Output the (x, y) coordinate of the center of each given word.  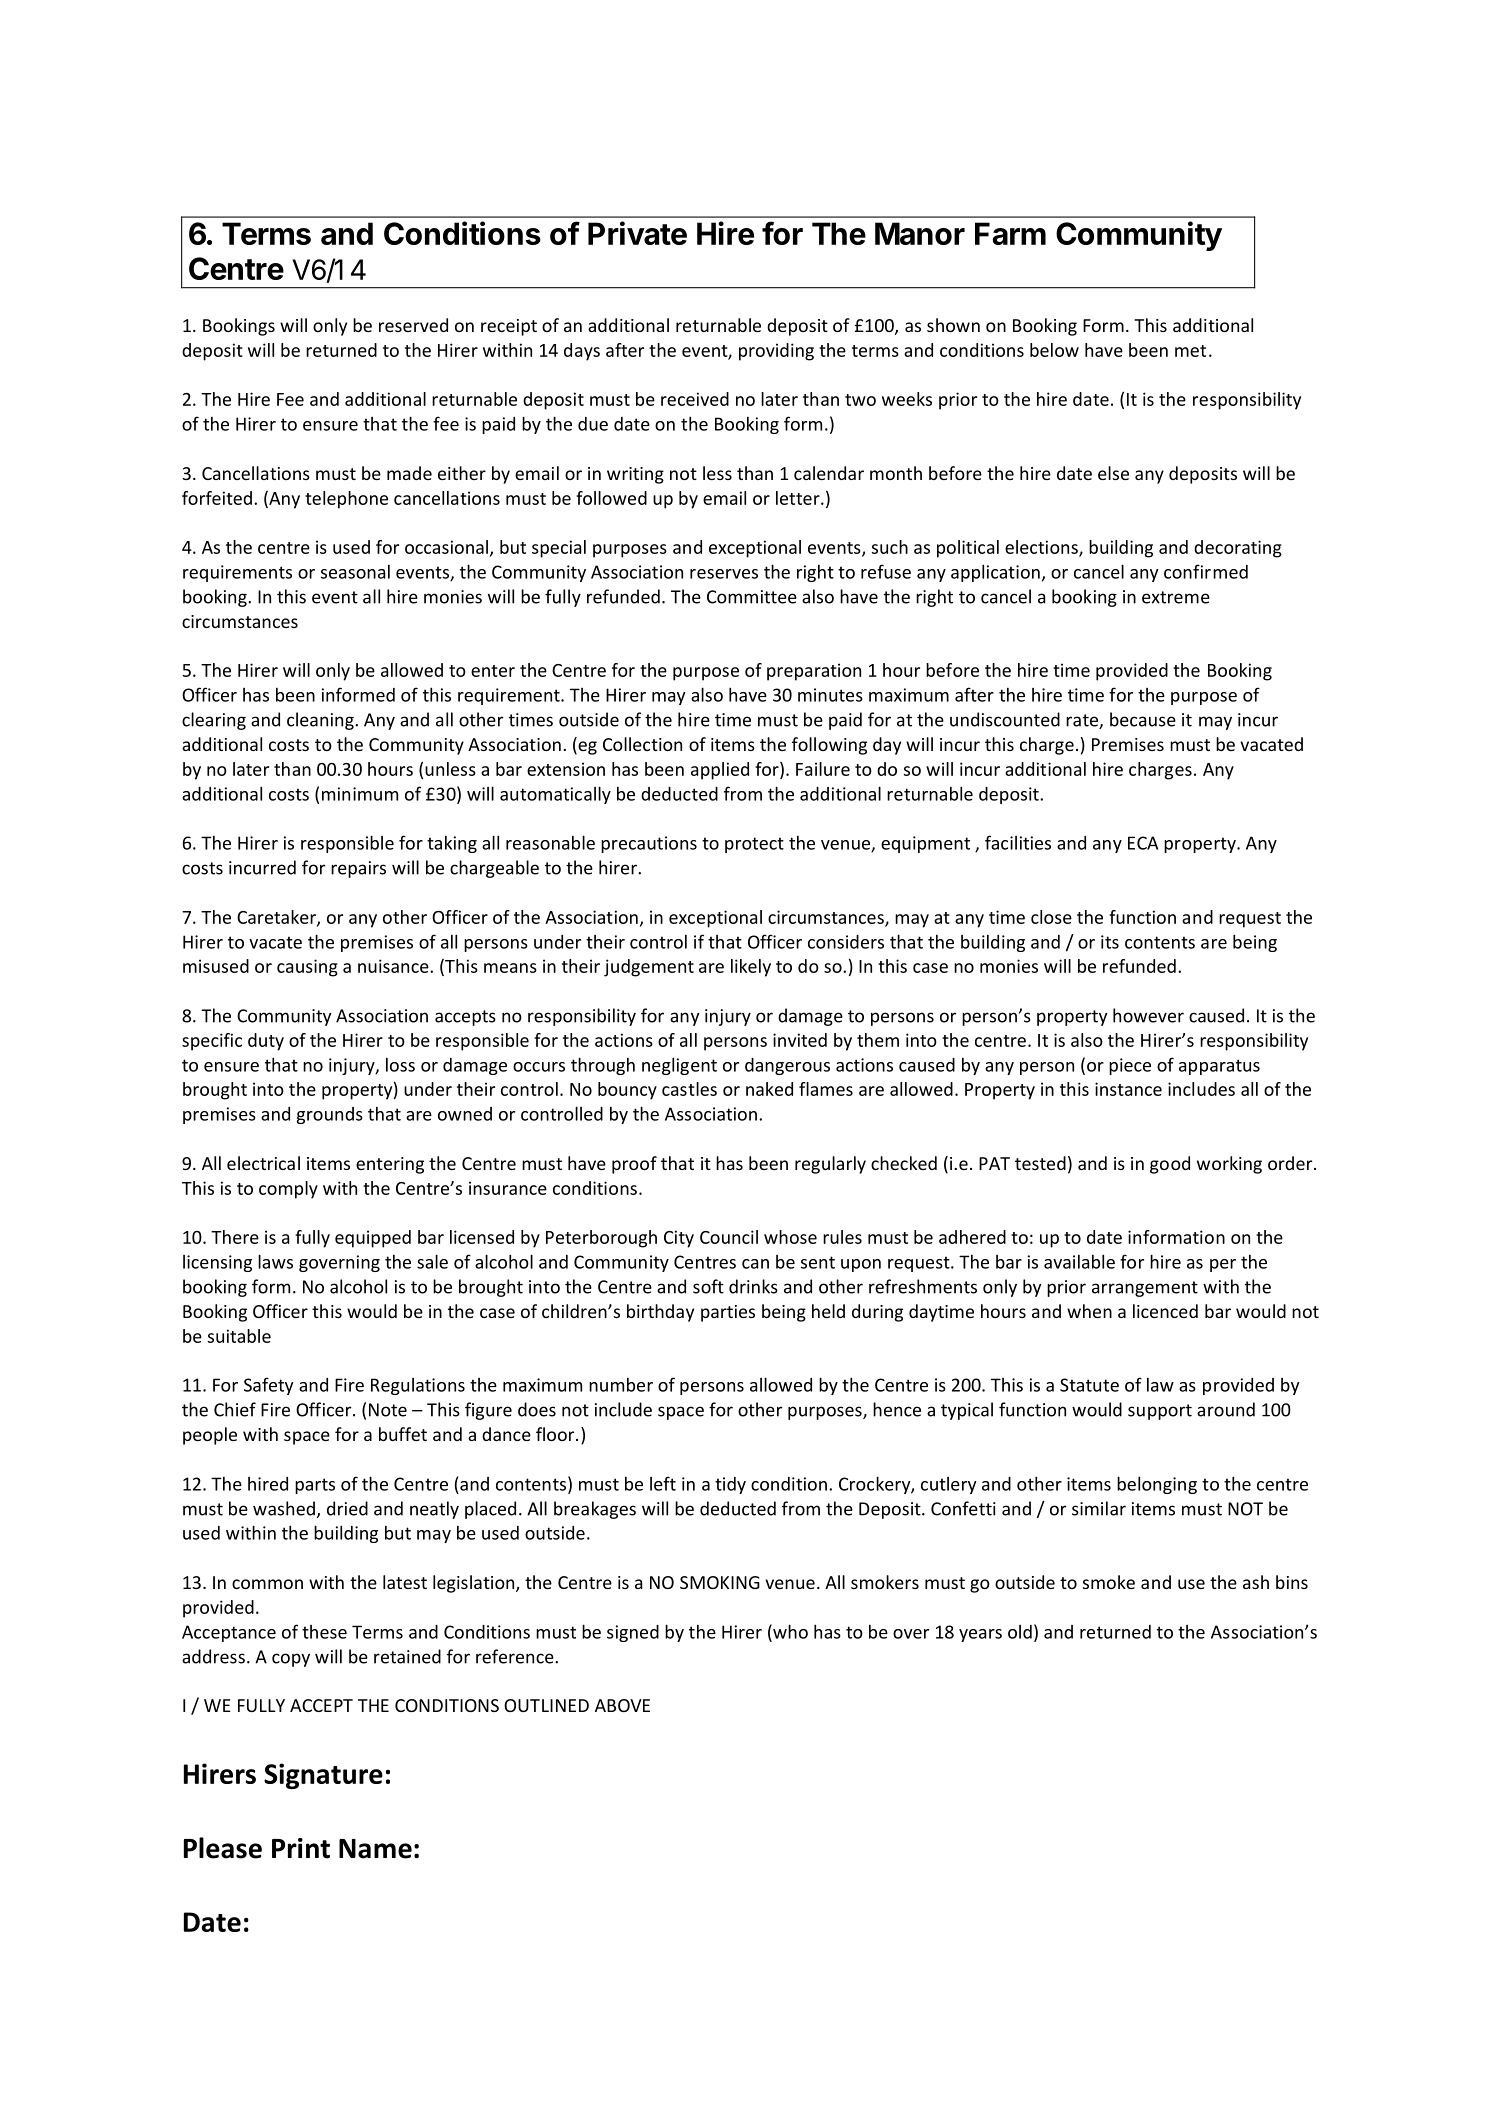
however (1148, 1015)
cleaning (321, 721)
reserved (413, 325)
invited (800, 1040)
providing (776, 352)
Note (388, 1410)
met (1190, 351)
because (1143, 719)
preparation (814, 672)
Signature (323, 1776)
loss (400, 1065)
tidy (730, 1485)
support (1160, 1412)
